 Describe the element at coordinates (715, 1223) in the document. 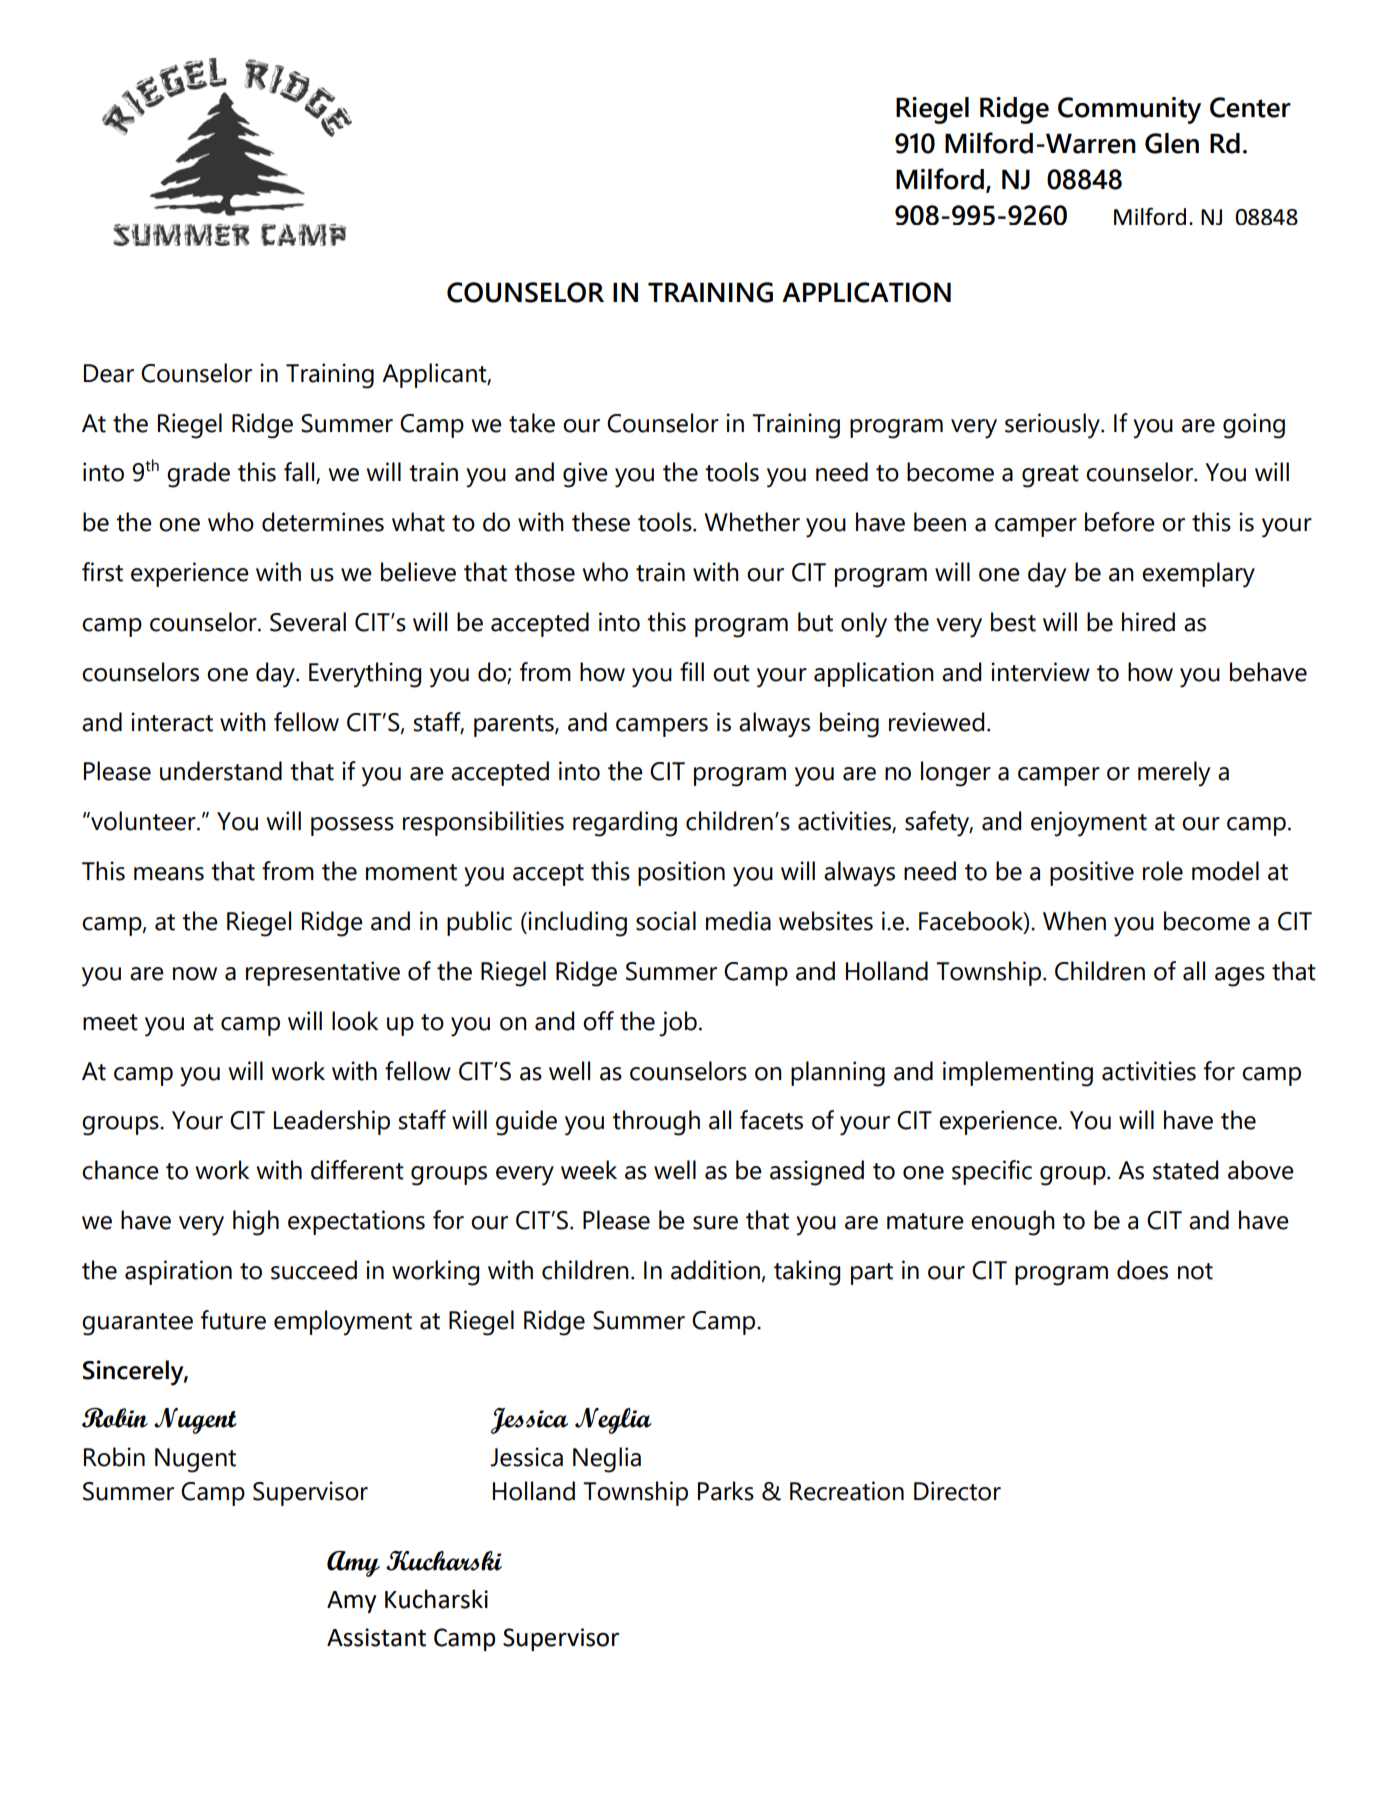

I see `sure` at that location.
